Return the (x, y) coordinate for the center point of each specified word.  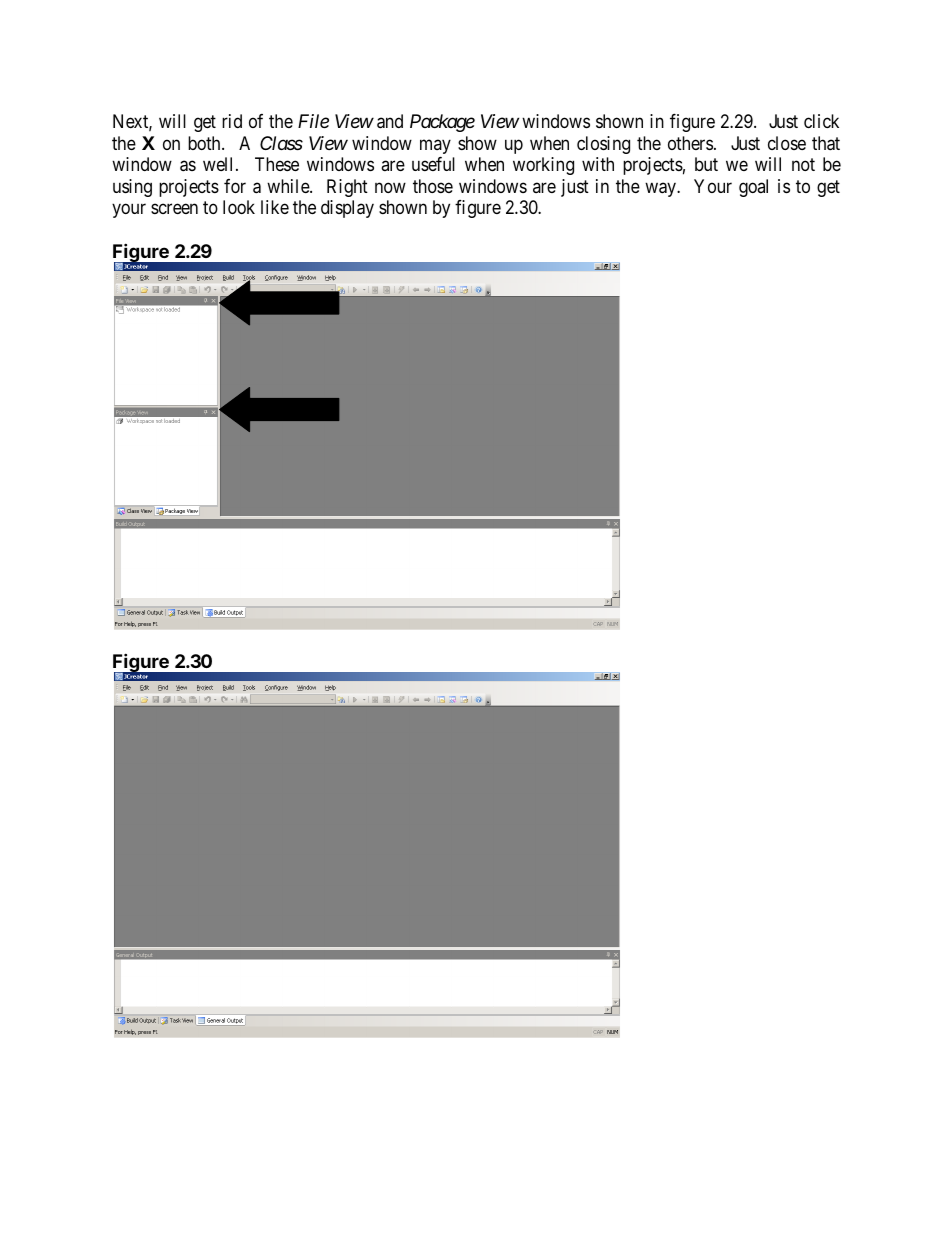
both (205, 143)
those (433, 186)
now (390, 187)
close (787, 143)
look (239, 207)
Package (442, 123)
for (235, 186)
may (435, 146)
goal (753, 188)
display (347, 209)
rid (232, 121)
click (821, 121)
